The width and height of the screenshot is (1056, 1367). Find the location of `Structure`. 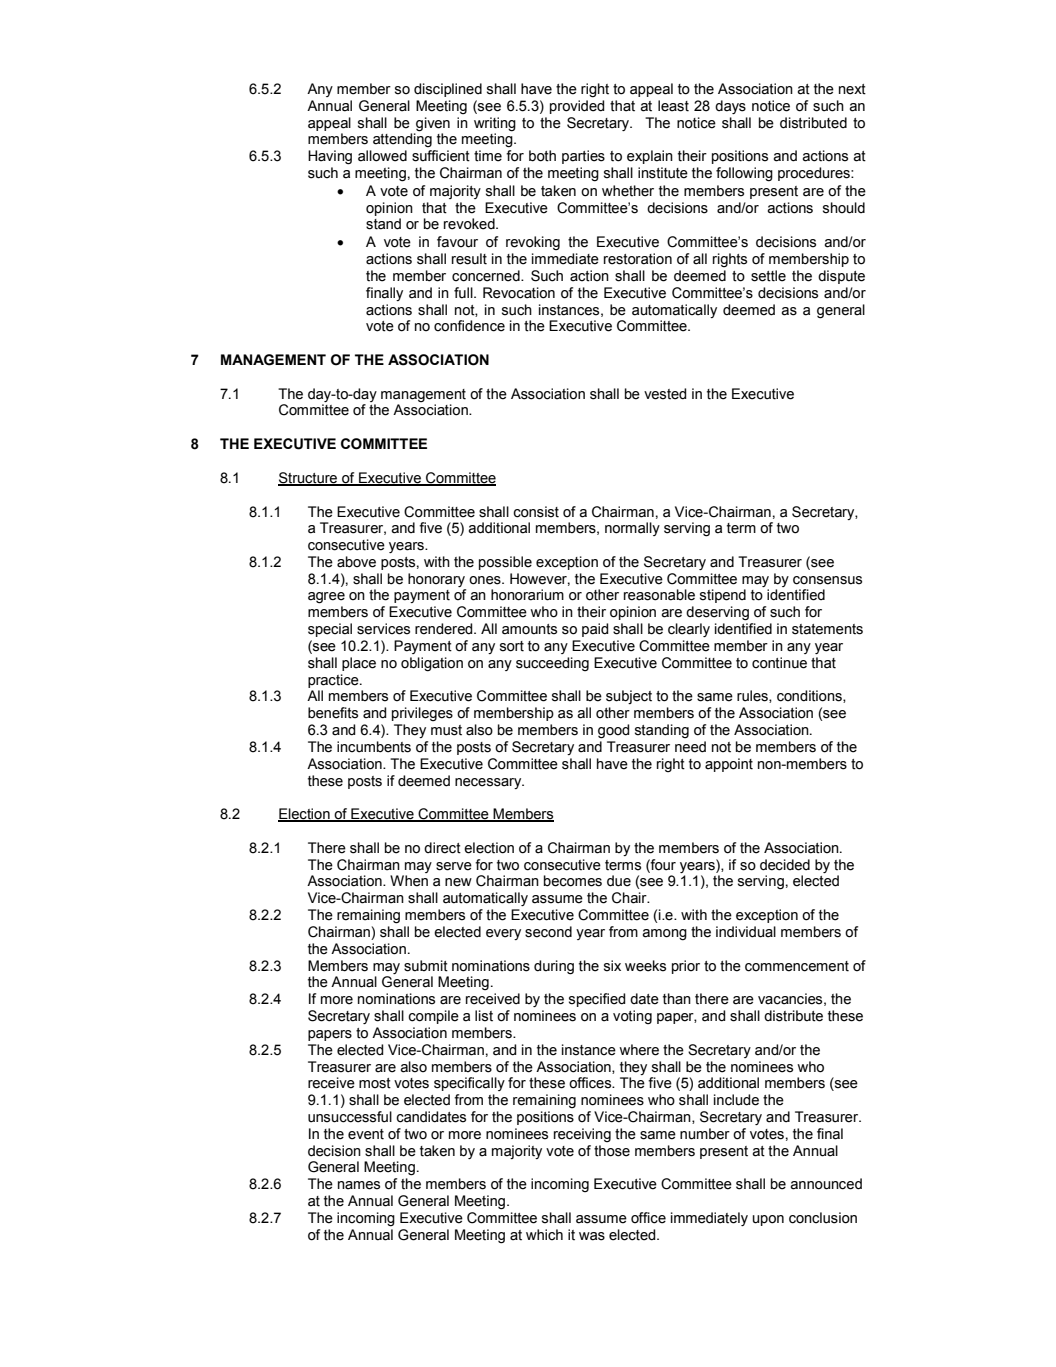

Structure is located at coordinates (309, 478).
